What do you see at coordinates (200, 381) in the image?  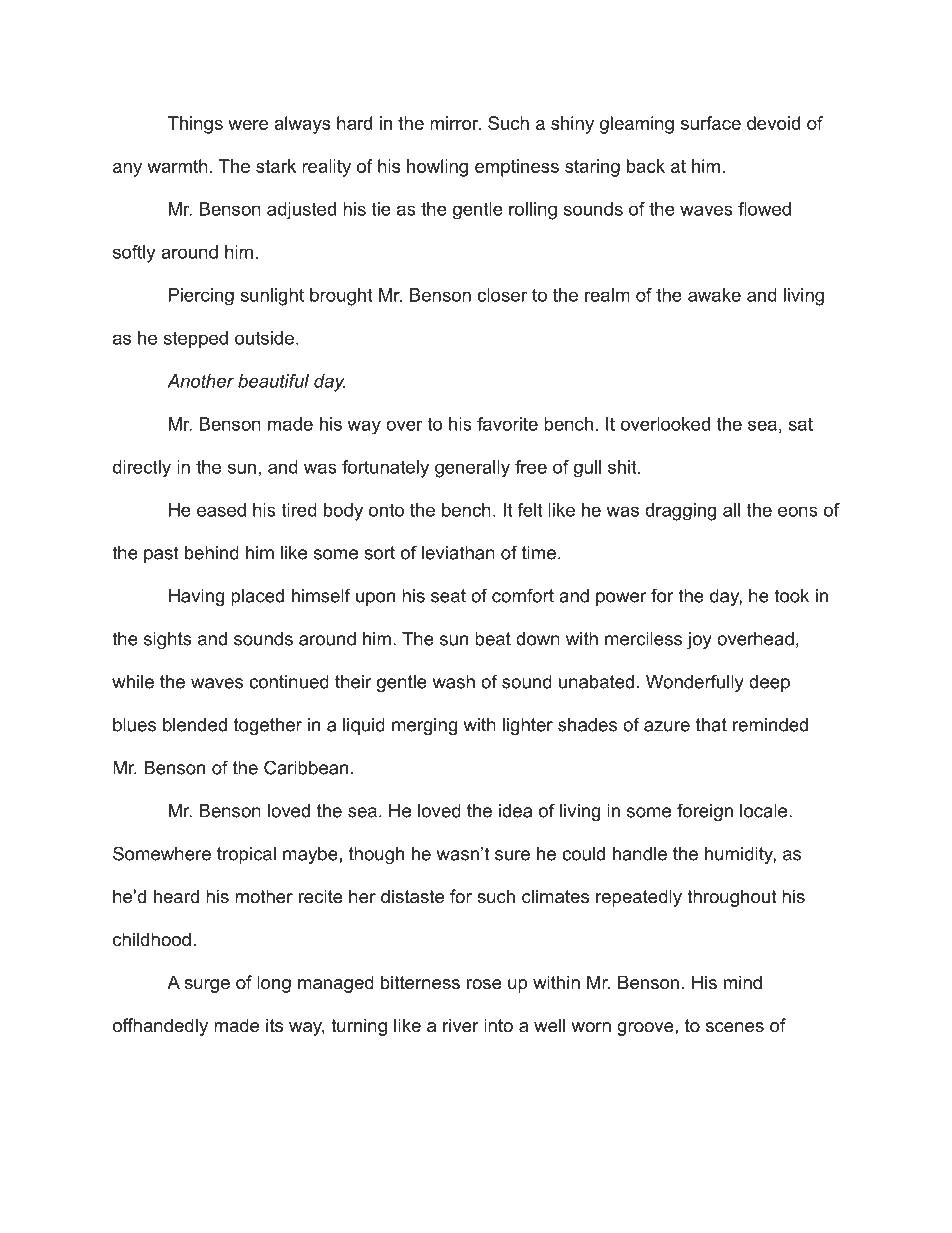 I see `Another` at bounding box center [200, 381].
